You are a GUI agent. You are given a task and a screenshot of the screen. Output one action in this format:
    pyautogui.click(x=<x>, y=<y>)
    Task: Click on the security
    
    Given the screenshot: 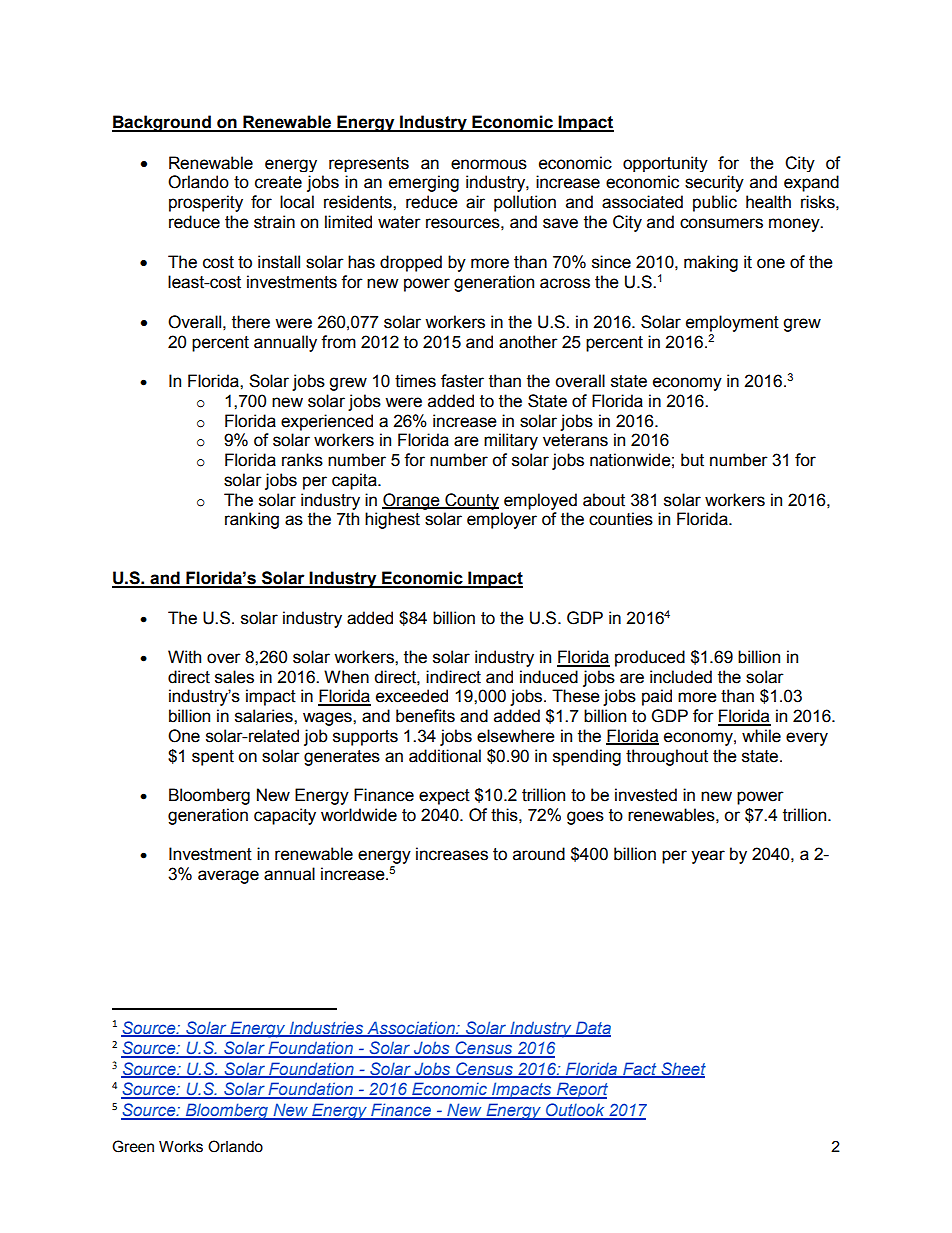 What is the action you would take?
    pyautogui.click(x=714, y=183)
